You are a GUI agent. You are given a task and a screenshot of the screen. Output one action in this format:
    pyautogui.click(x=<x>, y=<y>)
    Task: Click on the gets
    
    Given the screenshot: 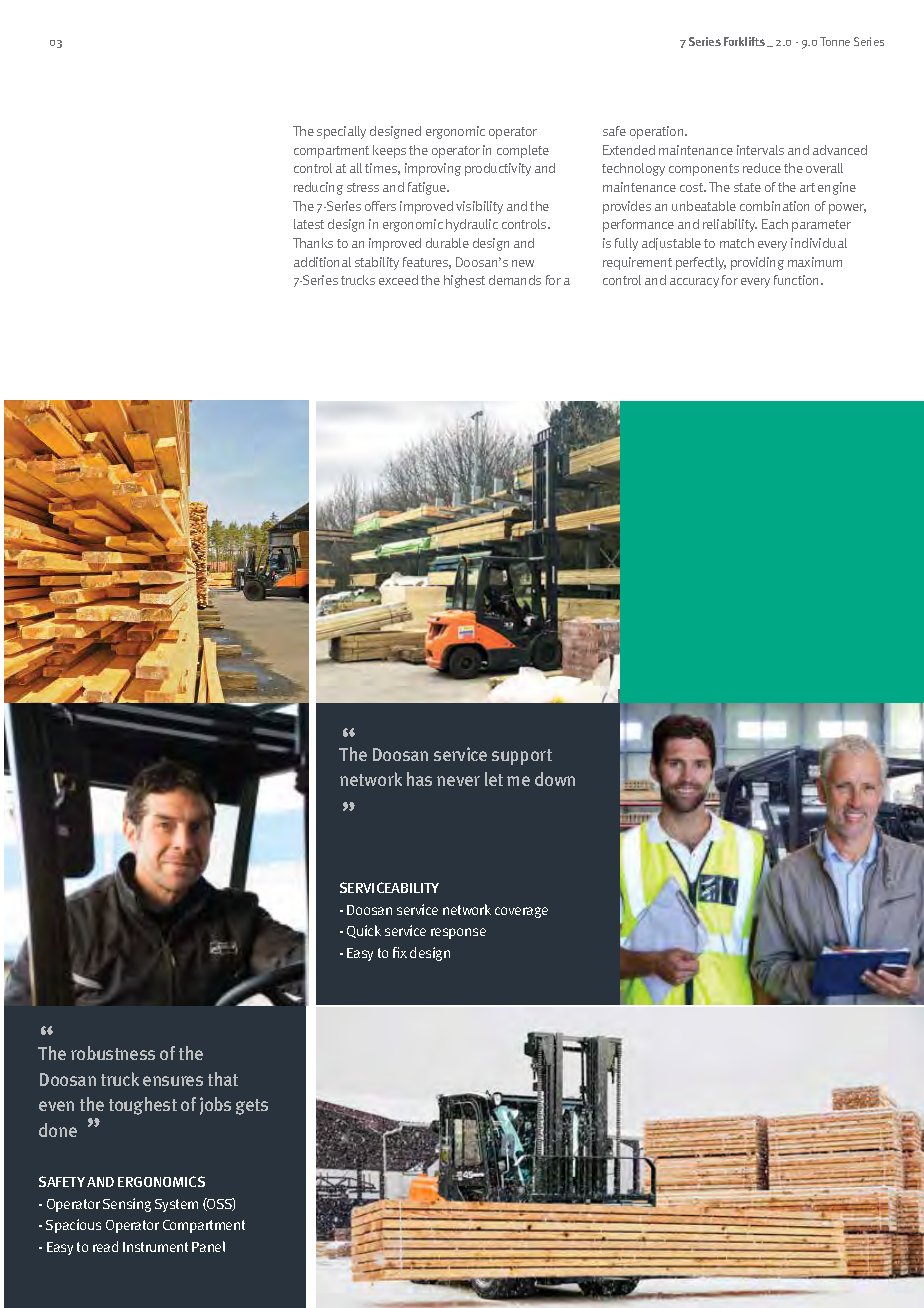 What is the action you would take?
    pyautogui.click(x=252, y=1107)
